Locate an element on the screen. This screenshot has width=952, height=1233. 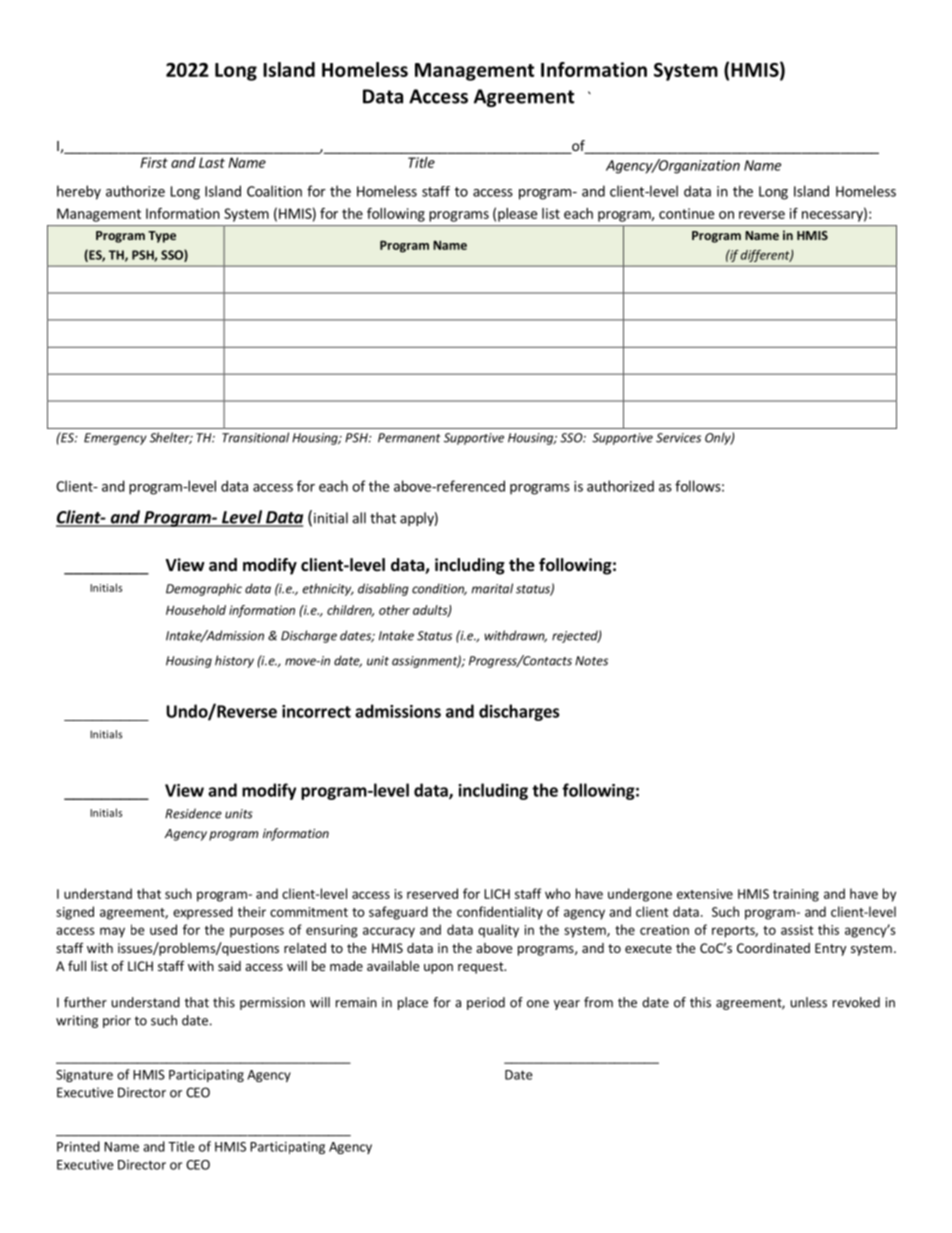
all is located at coordinates (359, 518).
